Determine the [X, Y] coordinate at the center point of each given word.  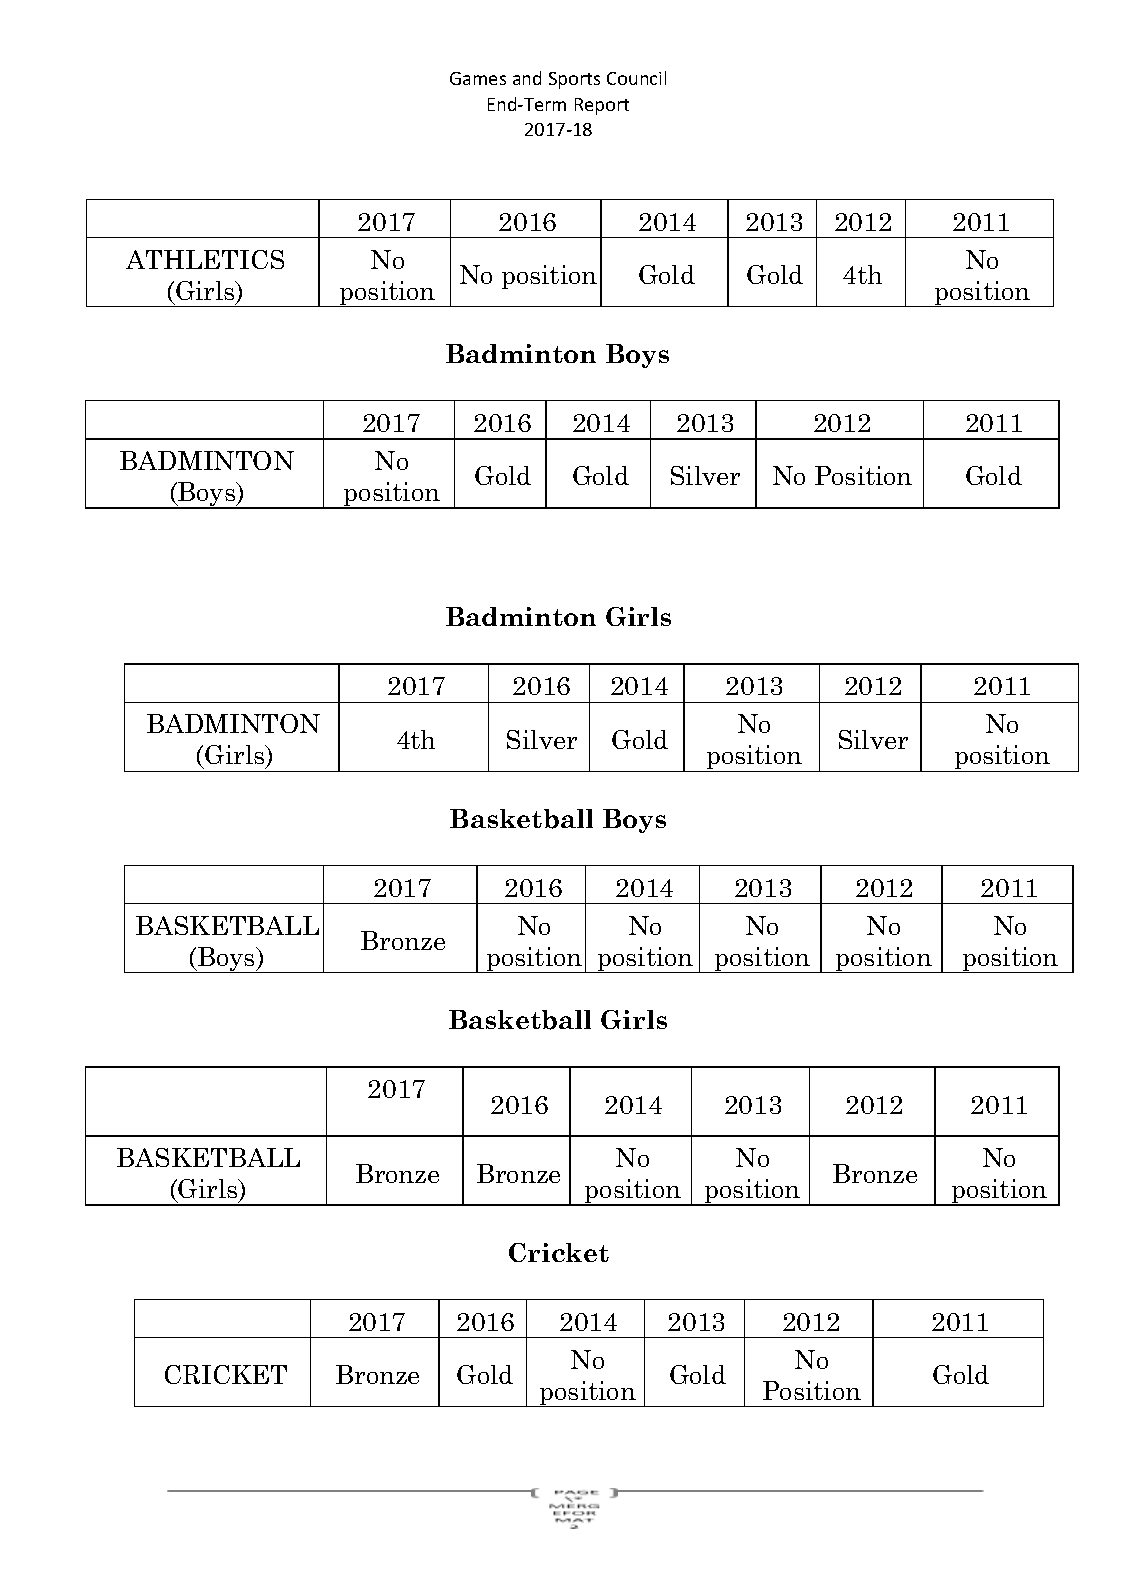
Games [478, 78]
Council [636, 78]
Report [602, 106]
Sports [574, 80]
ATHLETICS [205, 259]
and [527, 78]
